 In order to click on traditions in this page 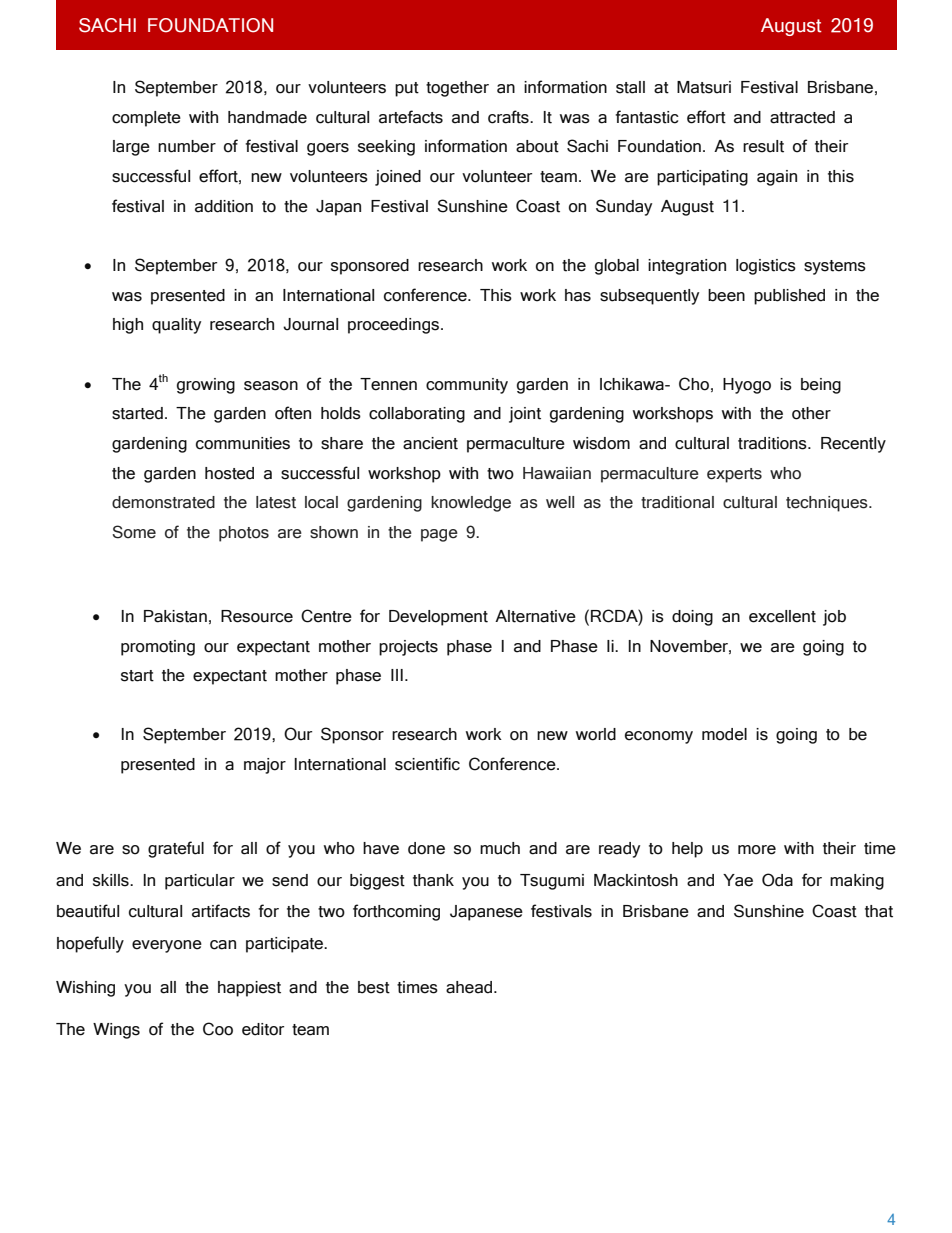, I will do `click(773, 443)`.
